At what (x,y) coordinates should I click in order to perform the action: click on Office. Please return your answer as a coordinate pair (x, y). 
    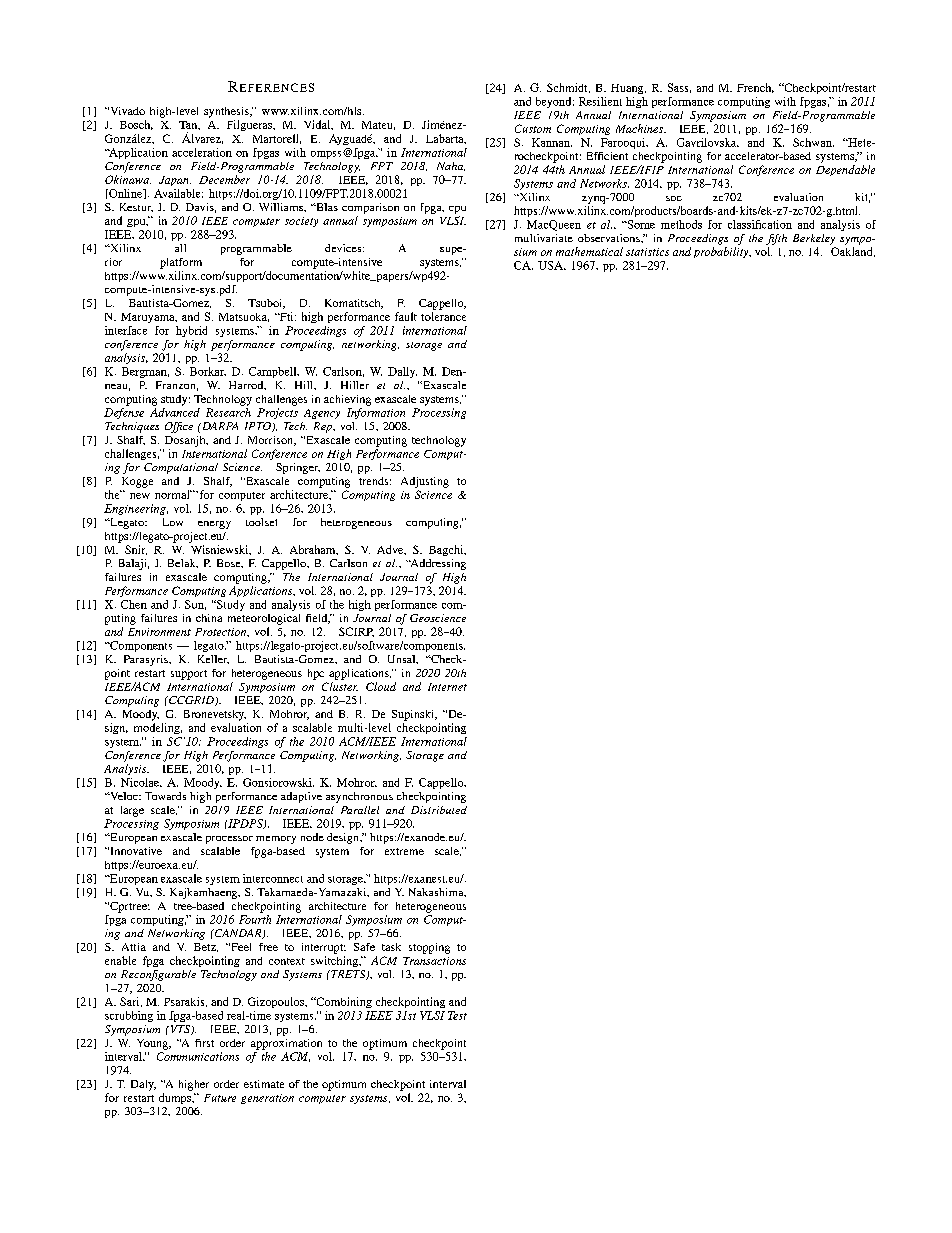
    Looking at the image, I should click on (179, 427).
